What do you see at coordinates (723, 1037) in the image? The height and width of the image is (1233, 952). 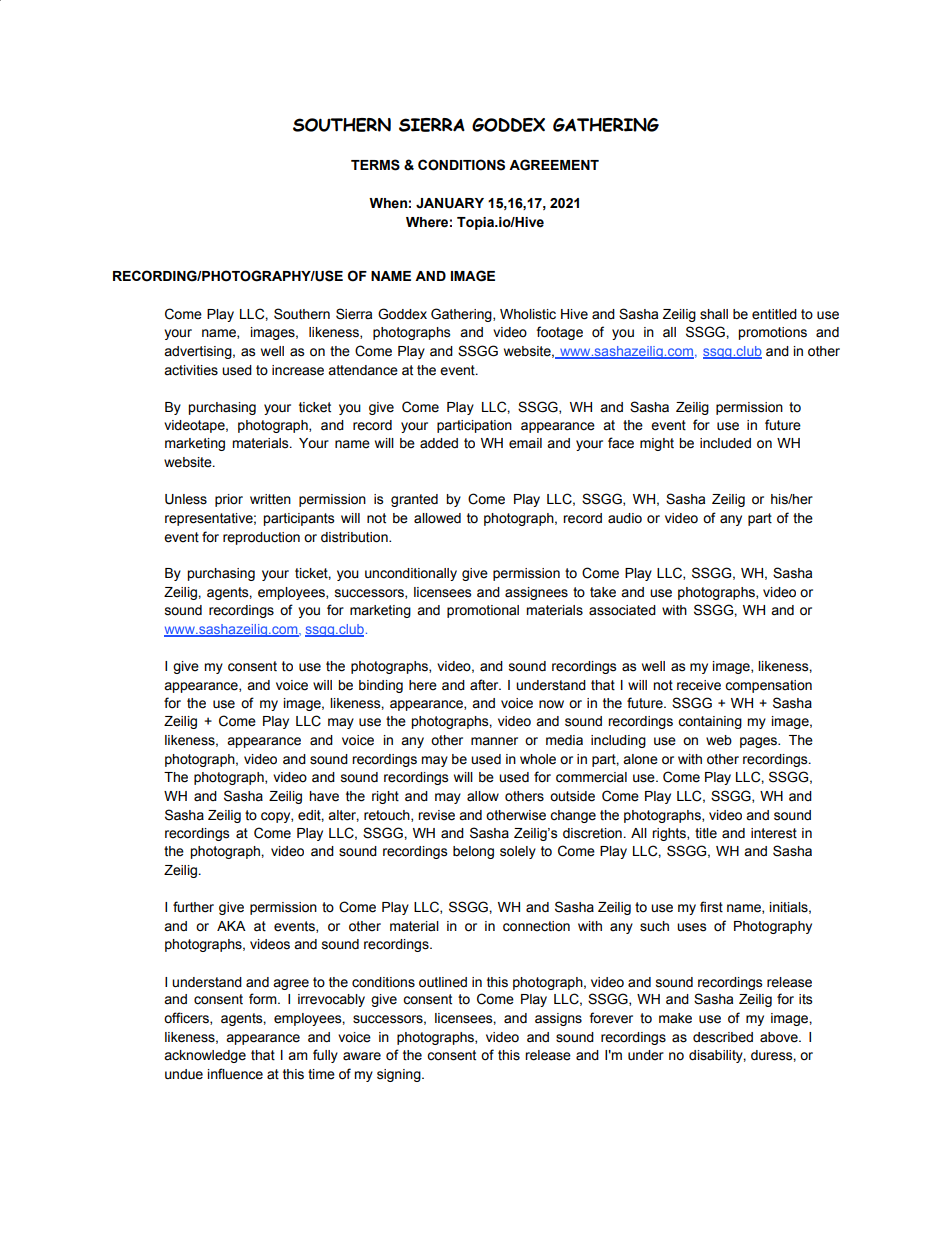 I see `described` at bounding box center [723, 1037].
